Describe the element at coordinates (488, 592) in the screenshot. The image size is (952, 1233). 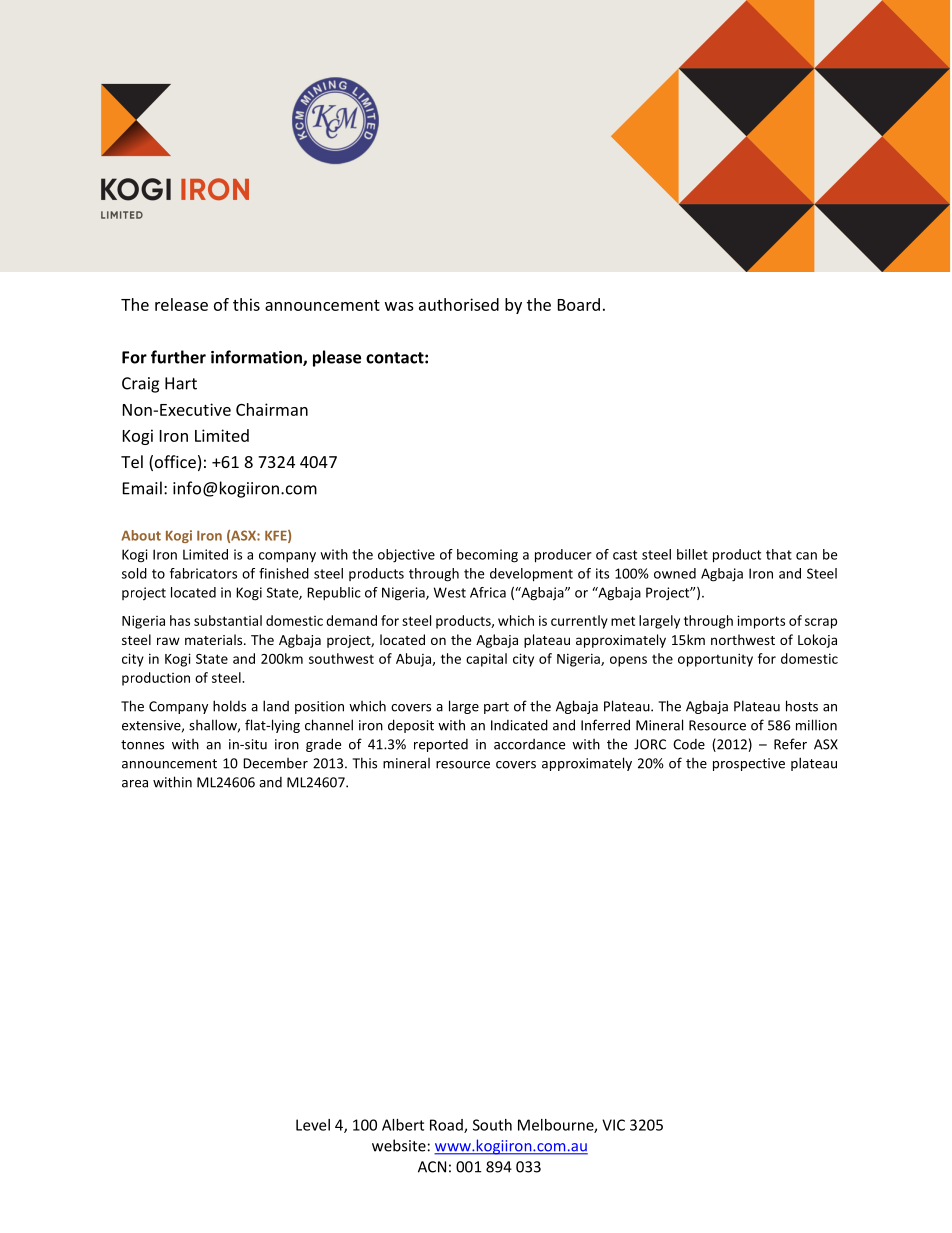
I see `Africa` at that location.
